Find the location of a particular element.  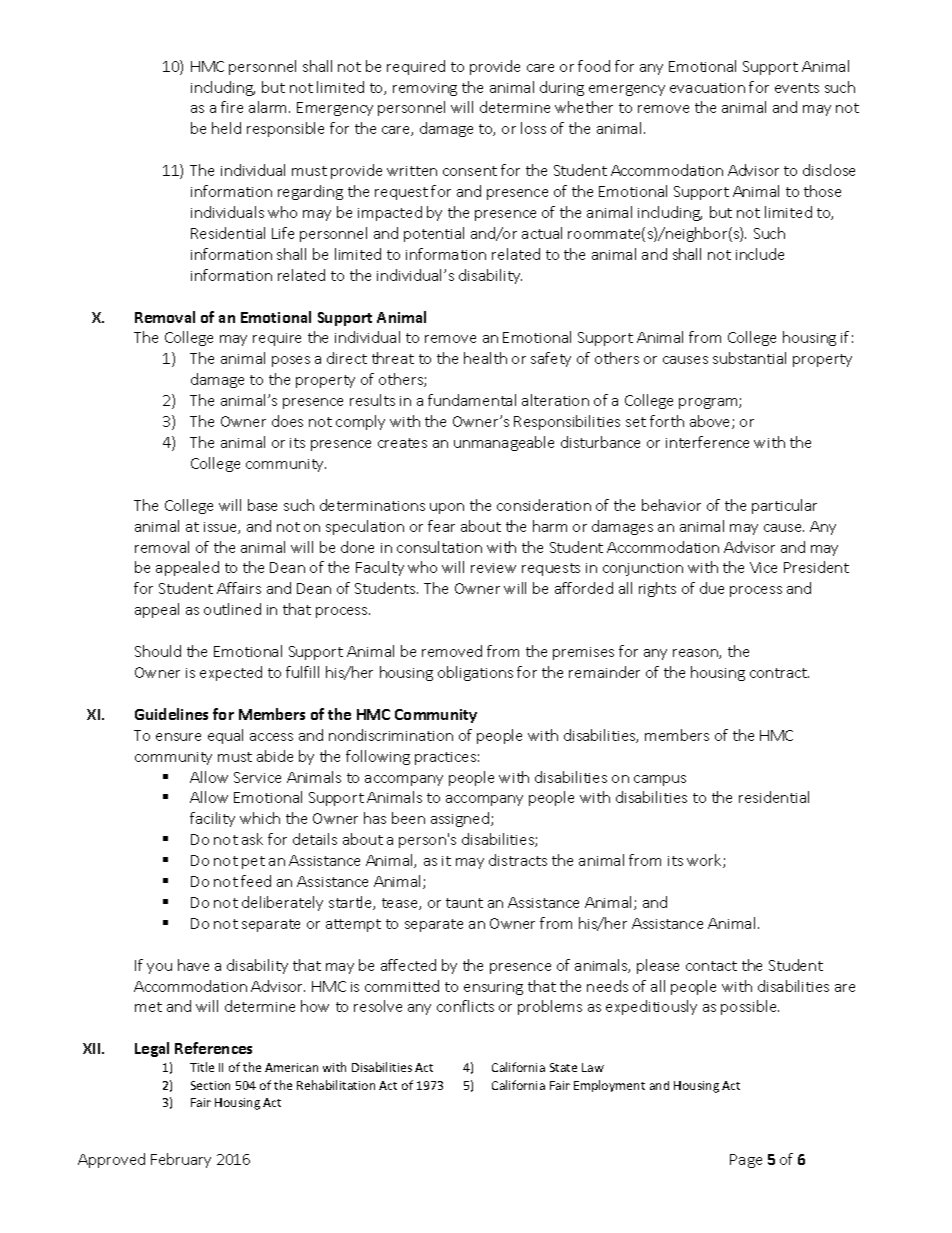

evacuation is located at coordinates (707, 88).
